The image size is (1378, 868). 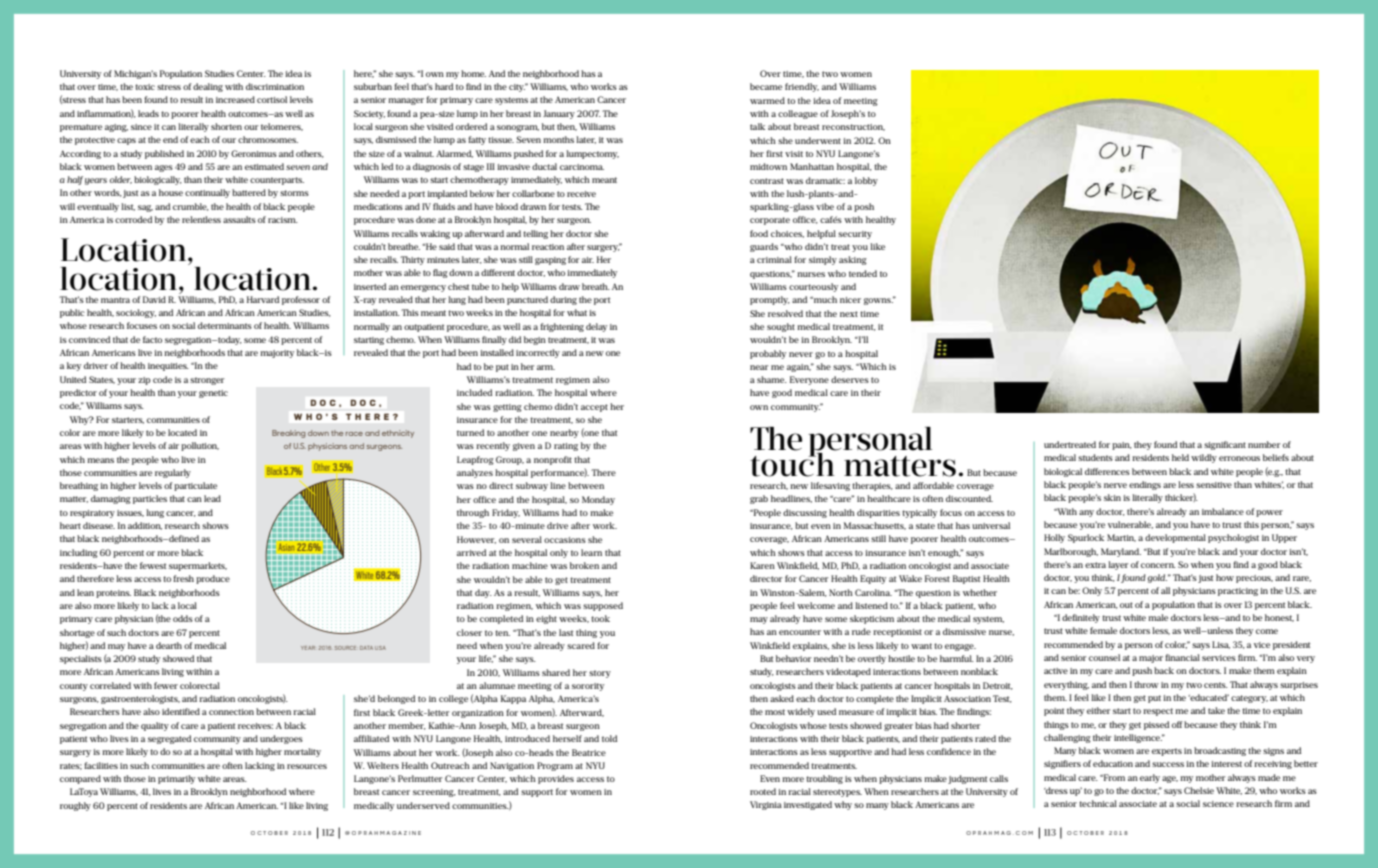 I want to click on Harvard, so click(x=263, y=299).
